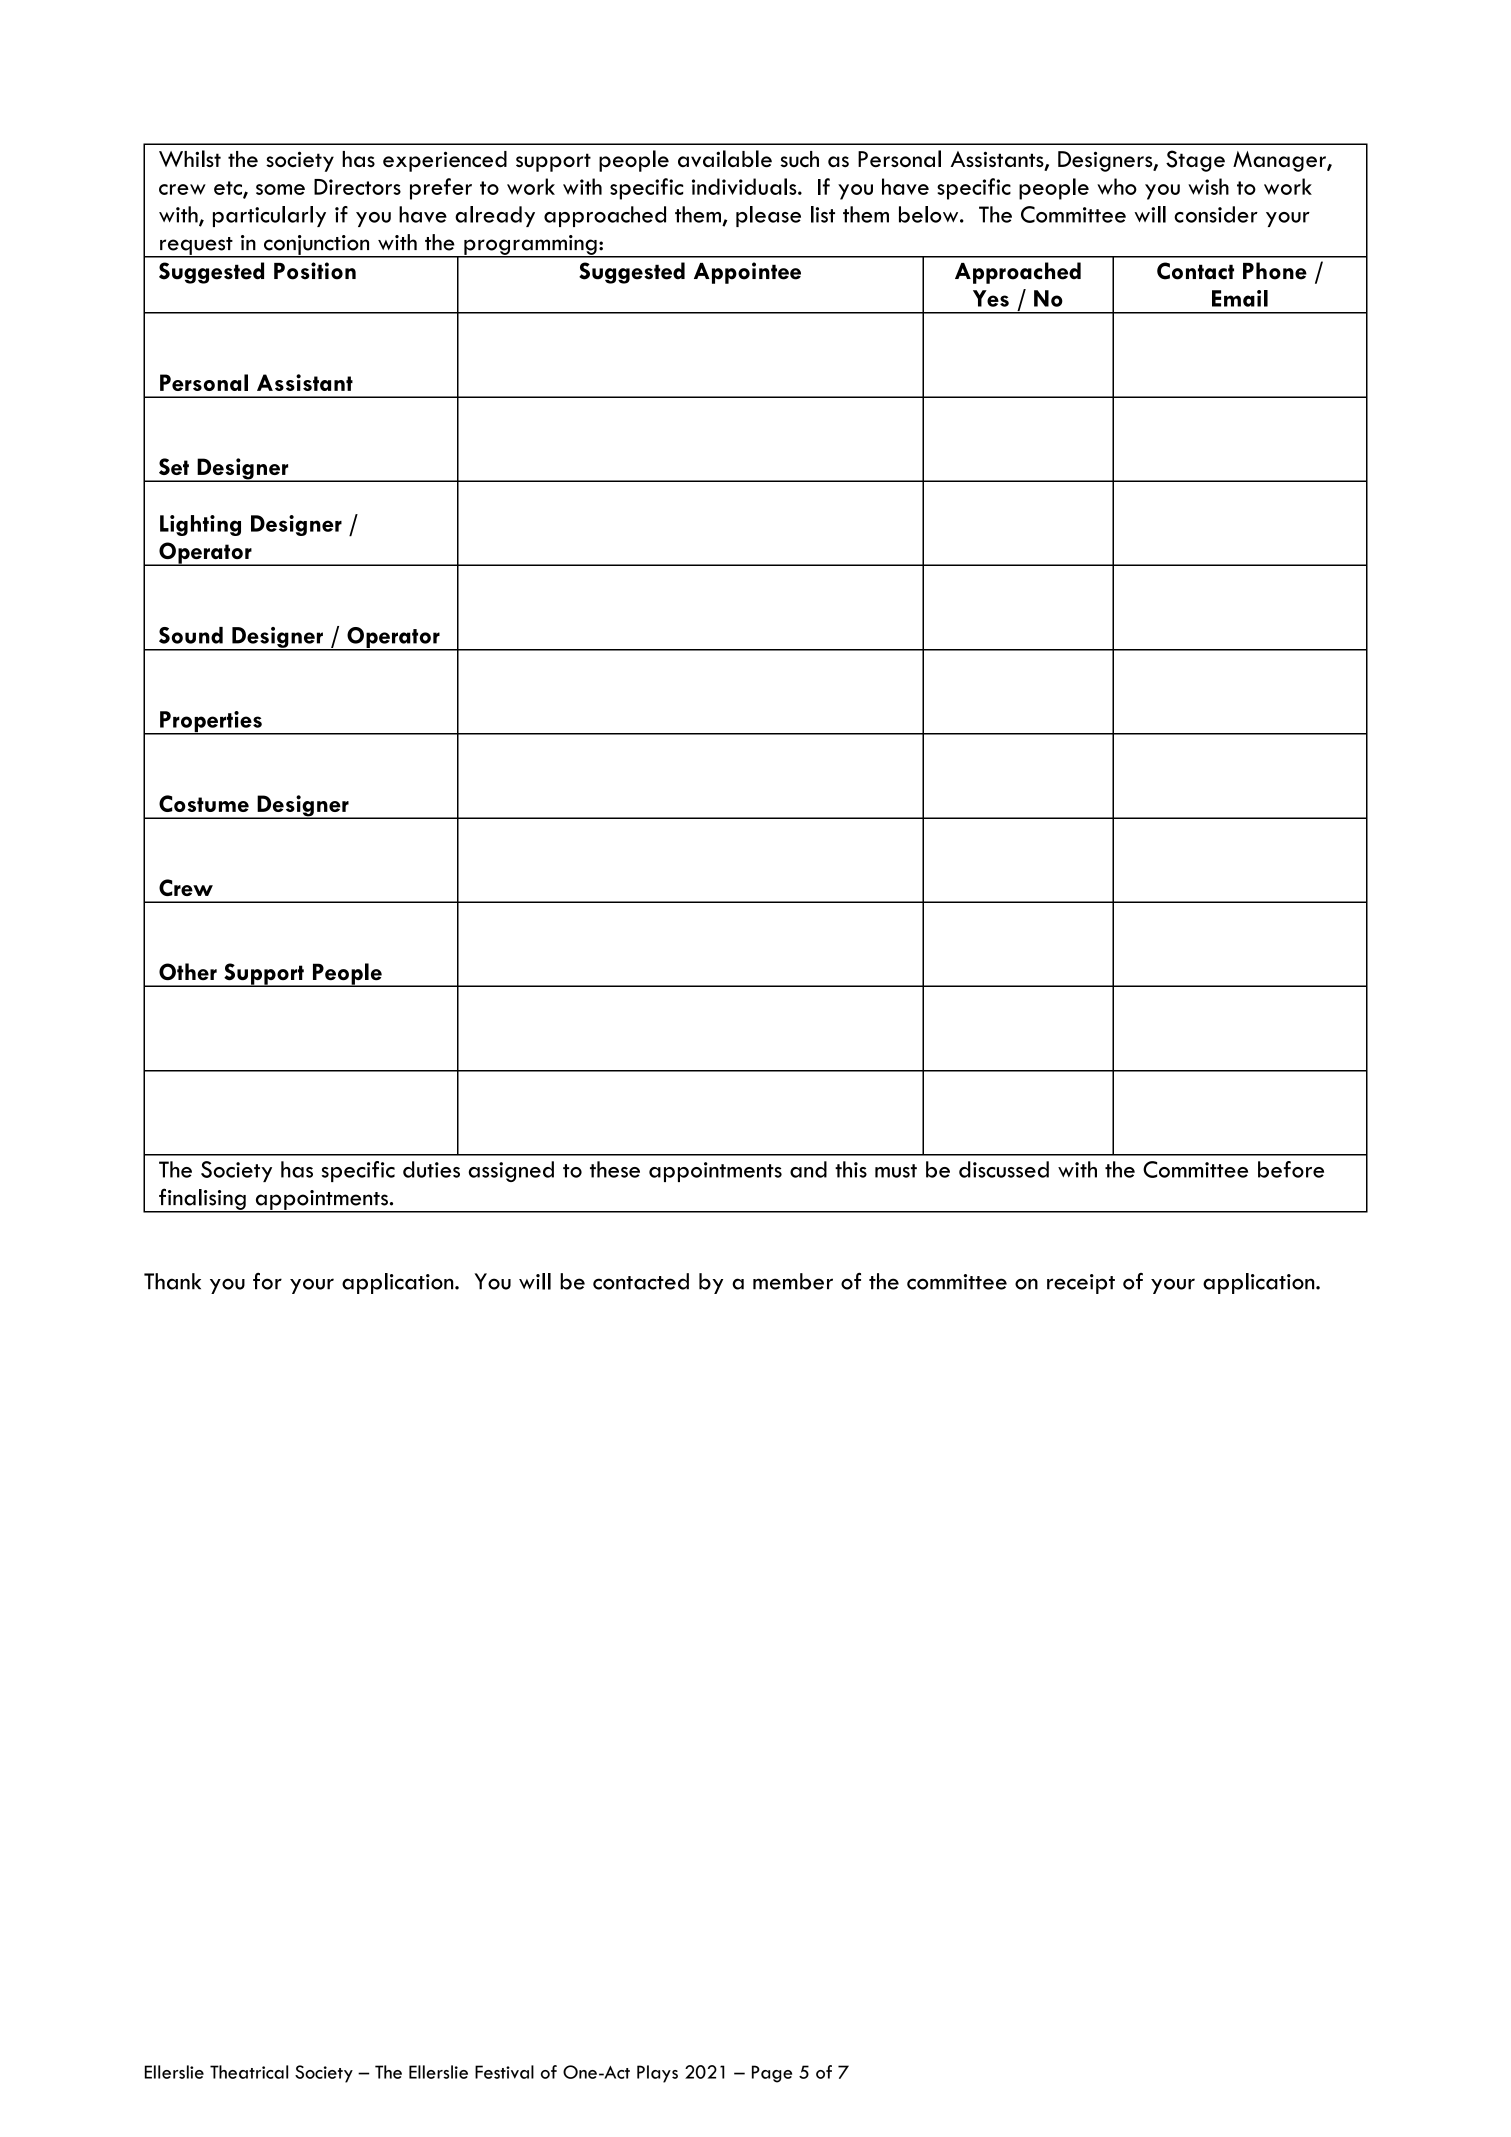 The width and height of the screenshot is (1511, 2137). What do you see at coordinates (1291, 1169) in the screenshot?
I see `before` at bounding box center [1291, 1169].
